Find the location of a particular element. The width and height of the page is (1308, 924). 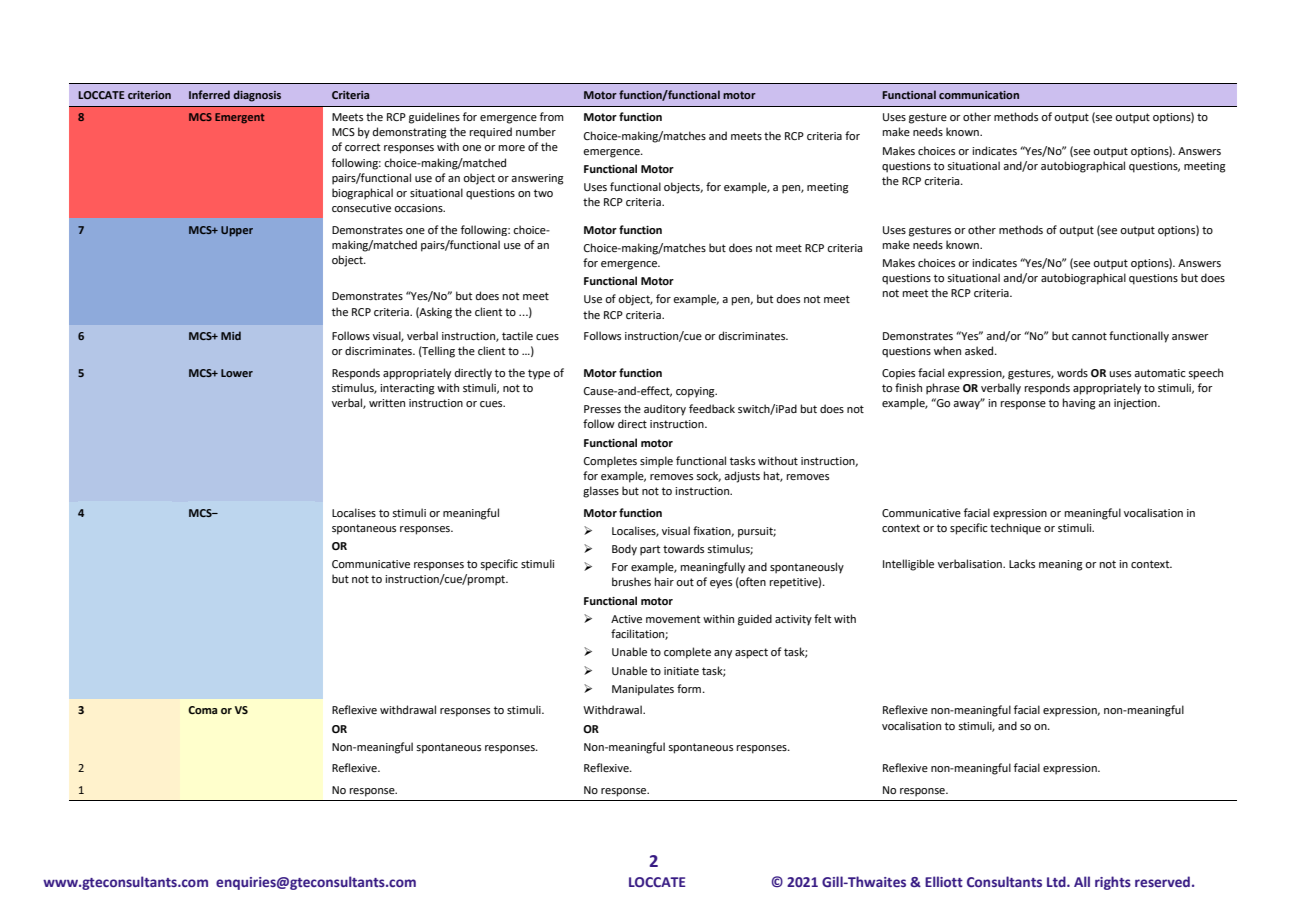

Lacks is located at coordinates (1022, 563).
